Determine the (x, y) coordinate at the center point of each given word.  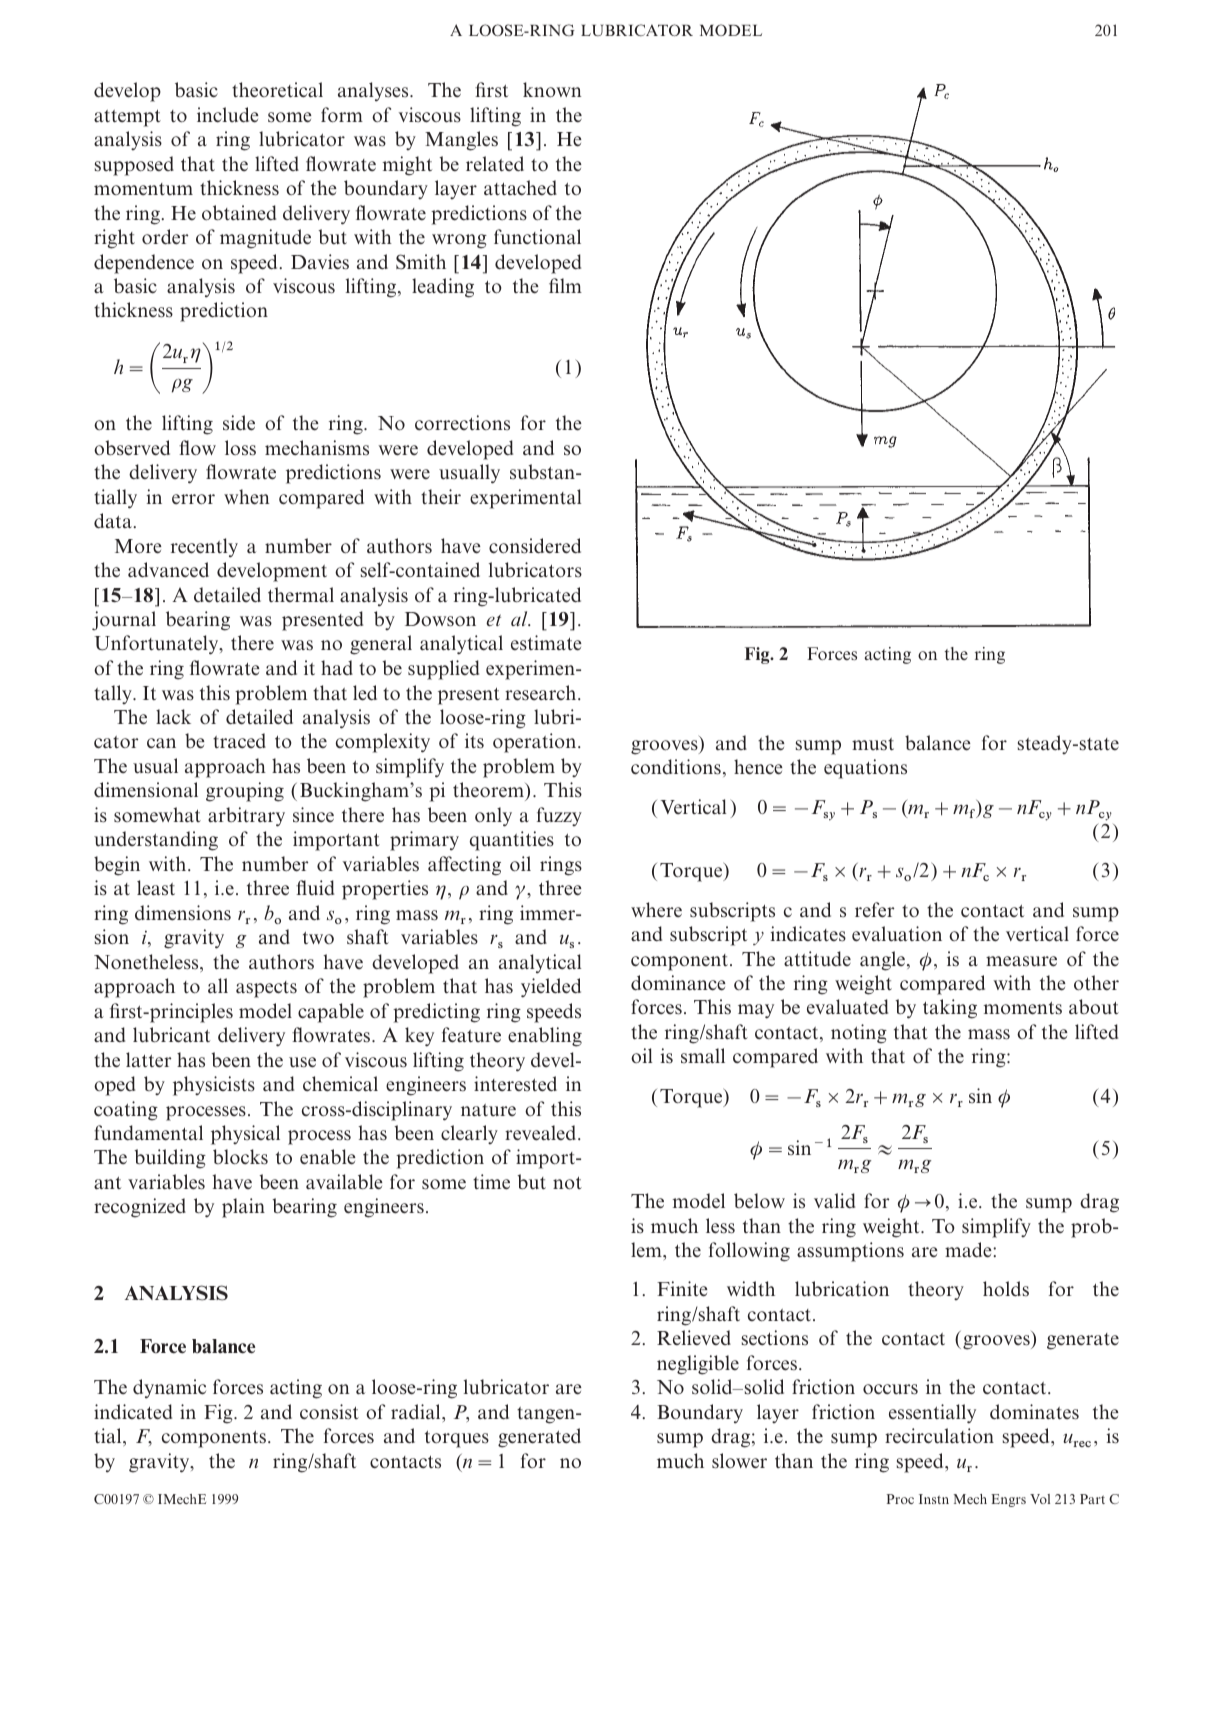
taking (950, 1009)
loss (240, 448)
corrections (462, 423)
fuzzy (559, 816)
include (228, 115)
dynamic (169, 1389)
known (552, 90)
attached (520, 188)
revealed (542, 1133)
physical (245, 1135)
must (873, 744)
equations (865, 769)
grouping (245, 792)
